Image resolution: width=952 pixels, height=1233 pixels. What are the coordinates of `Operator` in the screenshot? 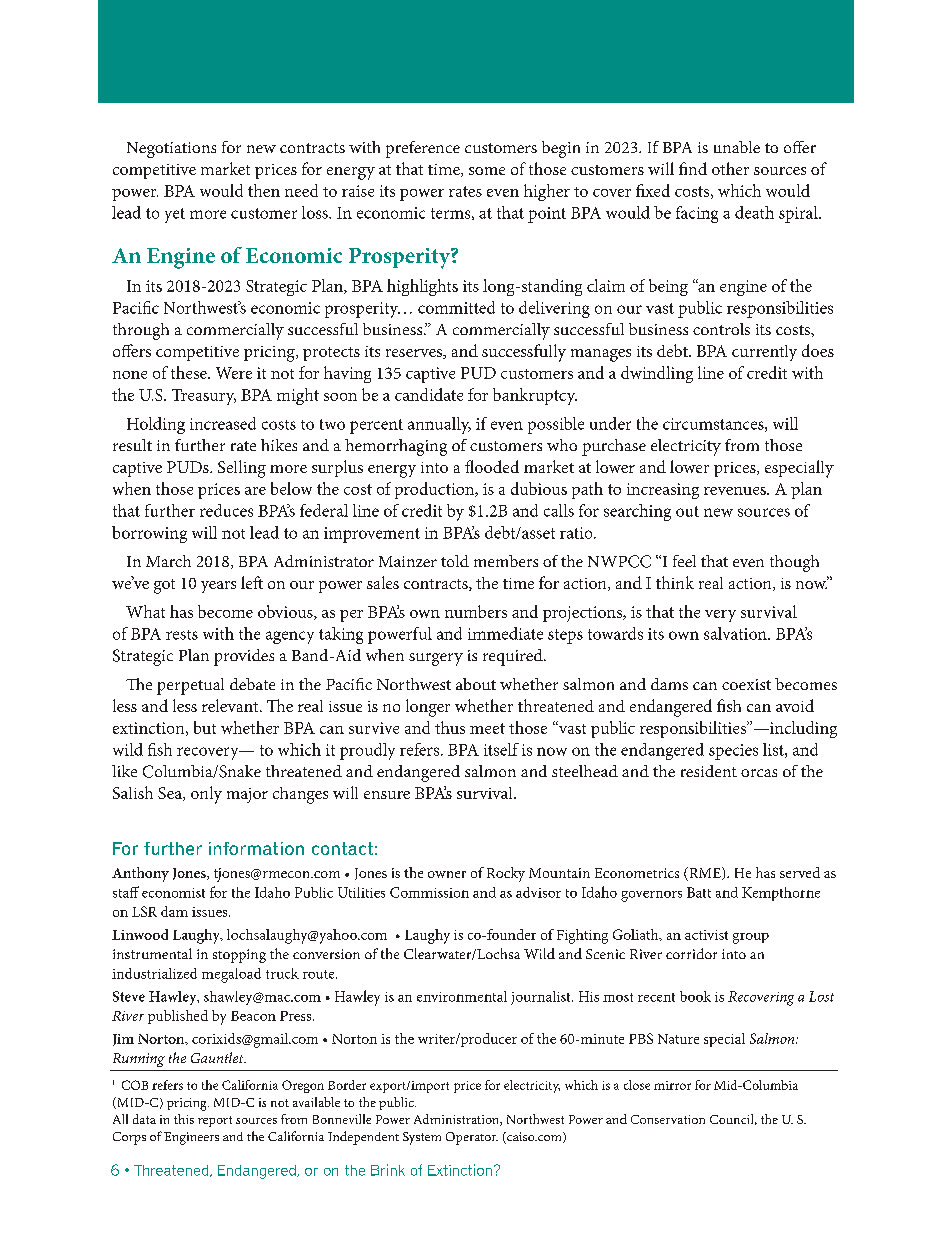 It's located at (472, 1138).
